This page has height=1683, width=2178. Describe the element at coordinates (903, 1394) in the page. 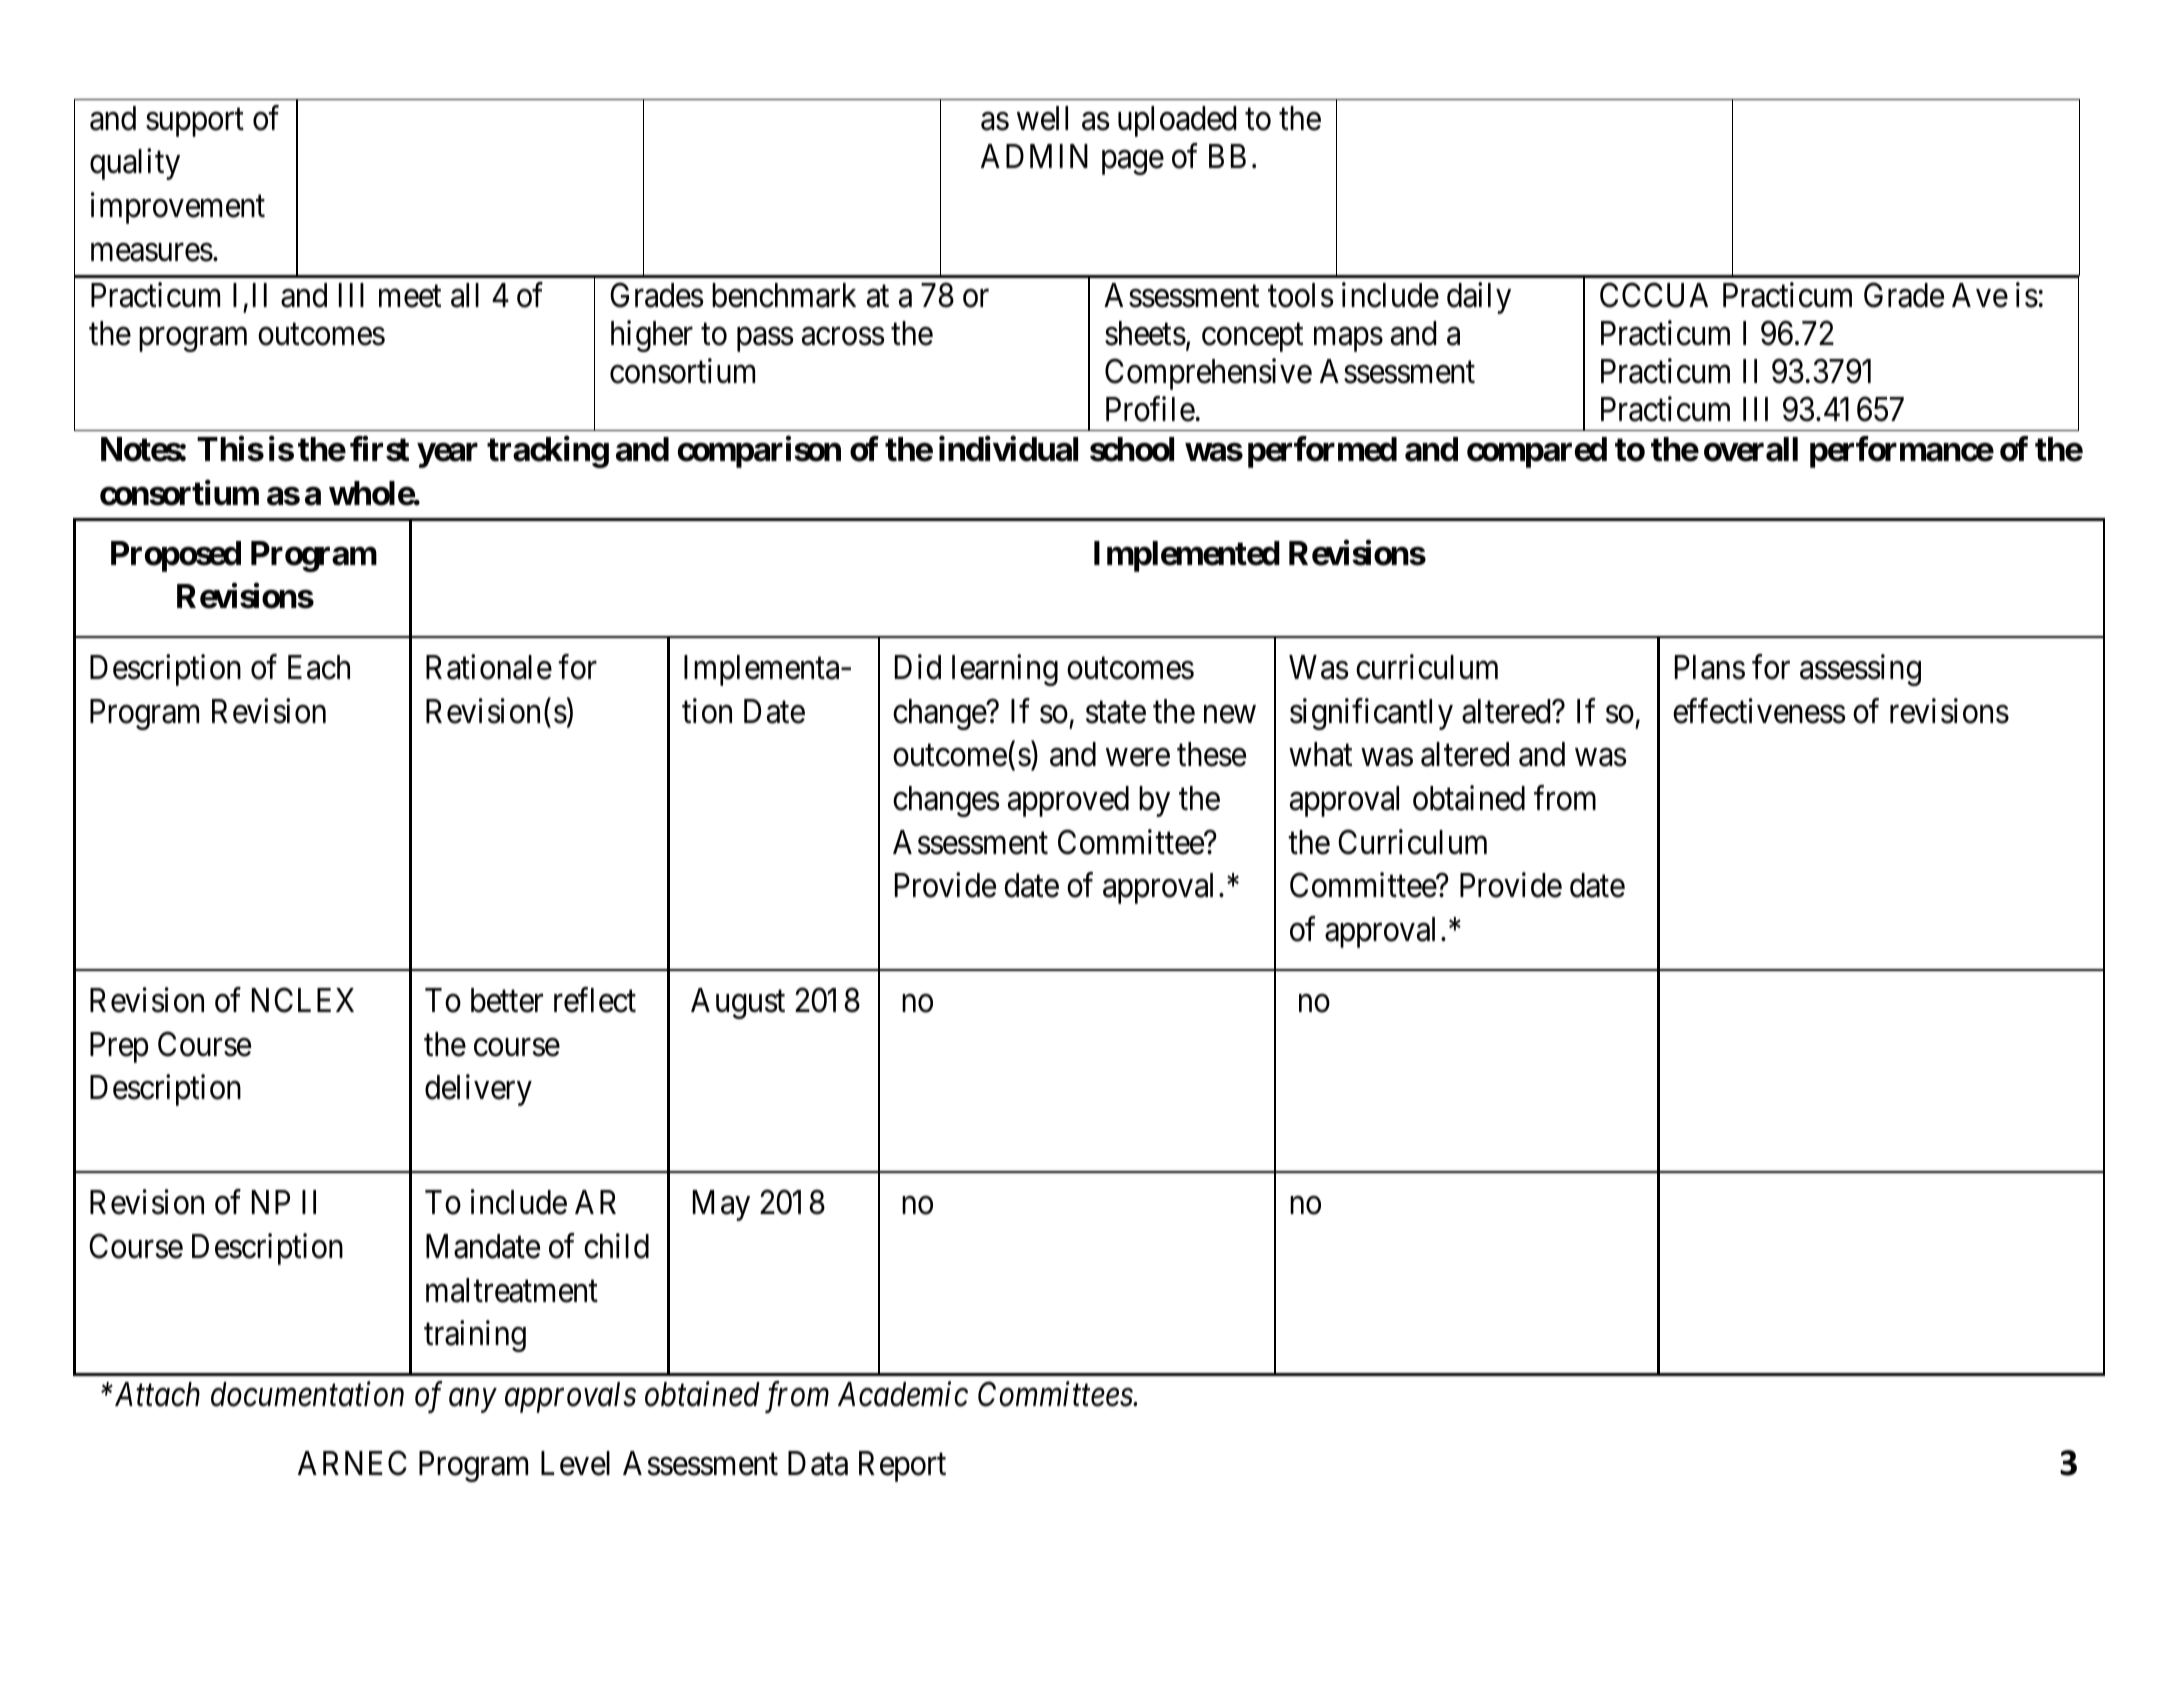

I see `Academic` at that location.
